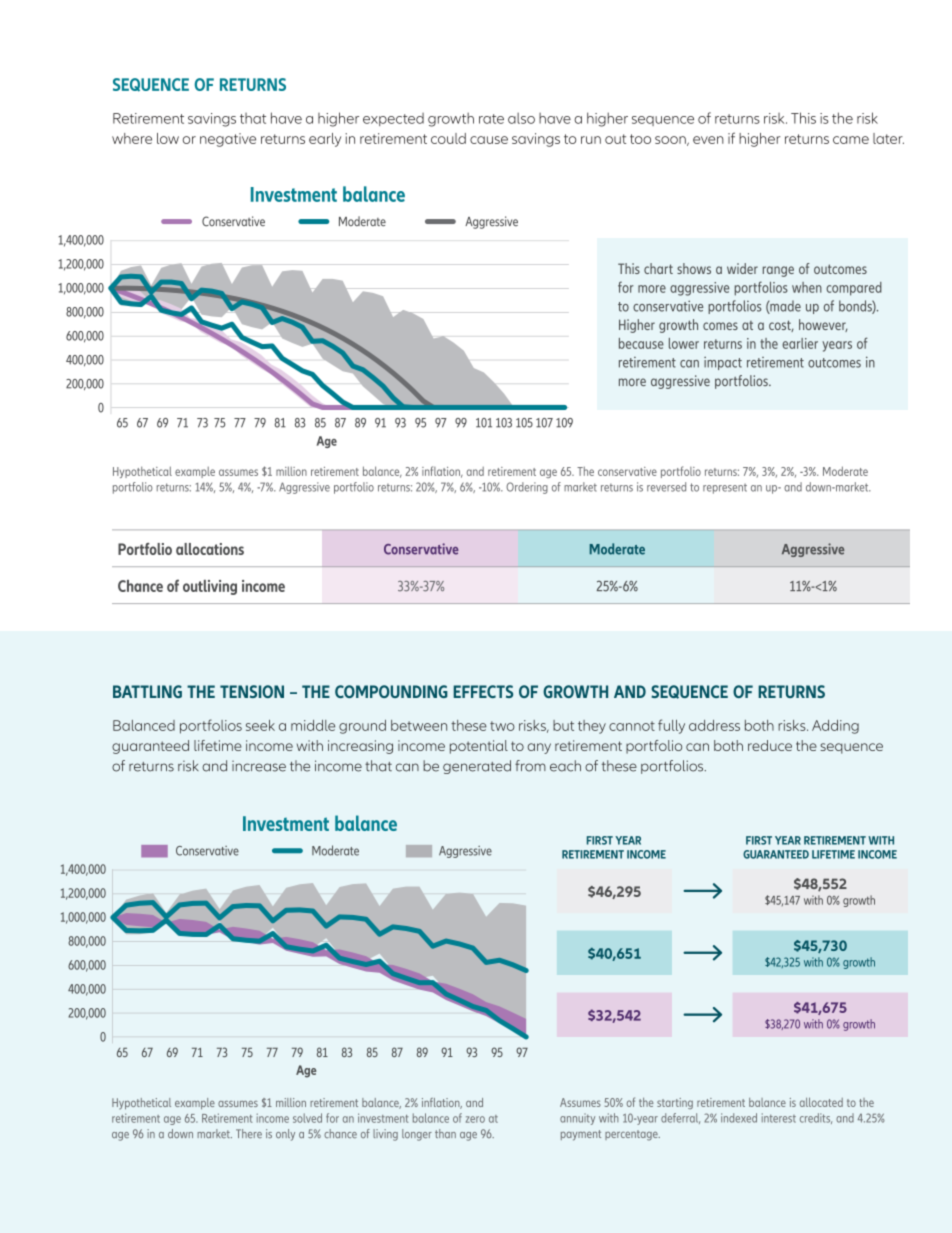 The width and height of the screenshot is (952, 1233). What do you see at coordinates (228, 140) in the screenshot?
I see `negative` at bounding box center [228, 140].
